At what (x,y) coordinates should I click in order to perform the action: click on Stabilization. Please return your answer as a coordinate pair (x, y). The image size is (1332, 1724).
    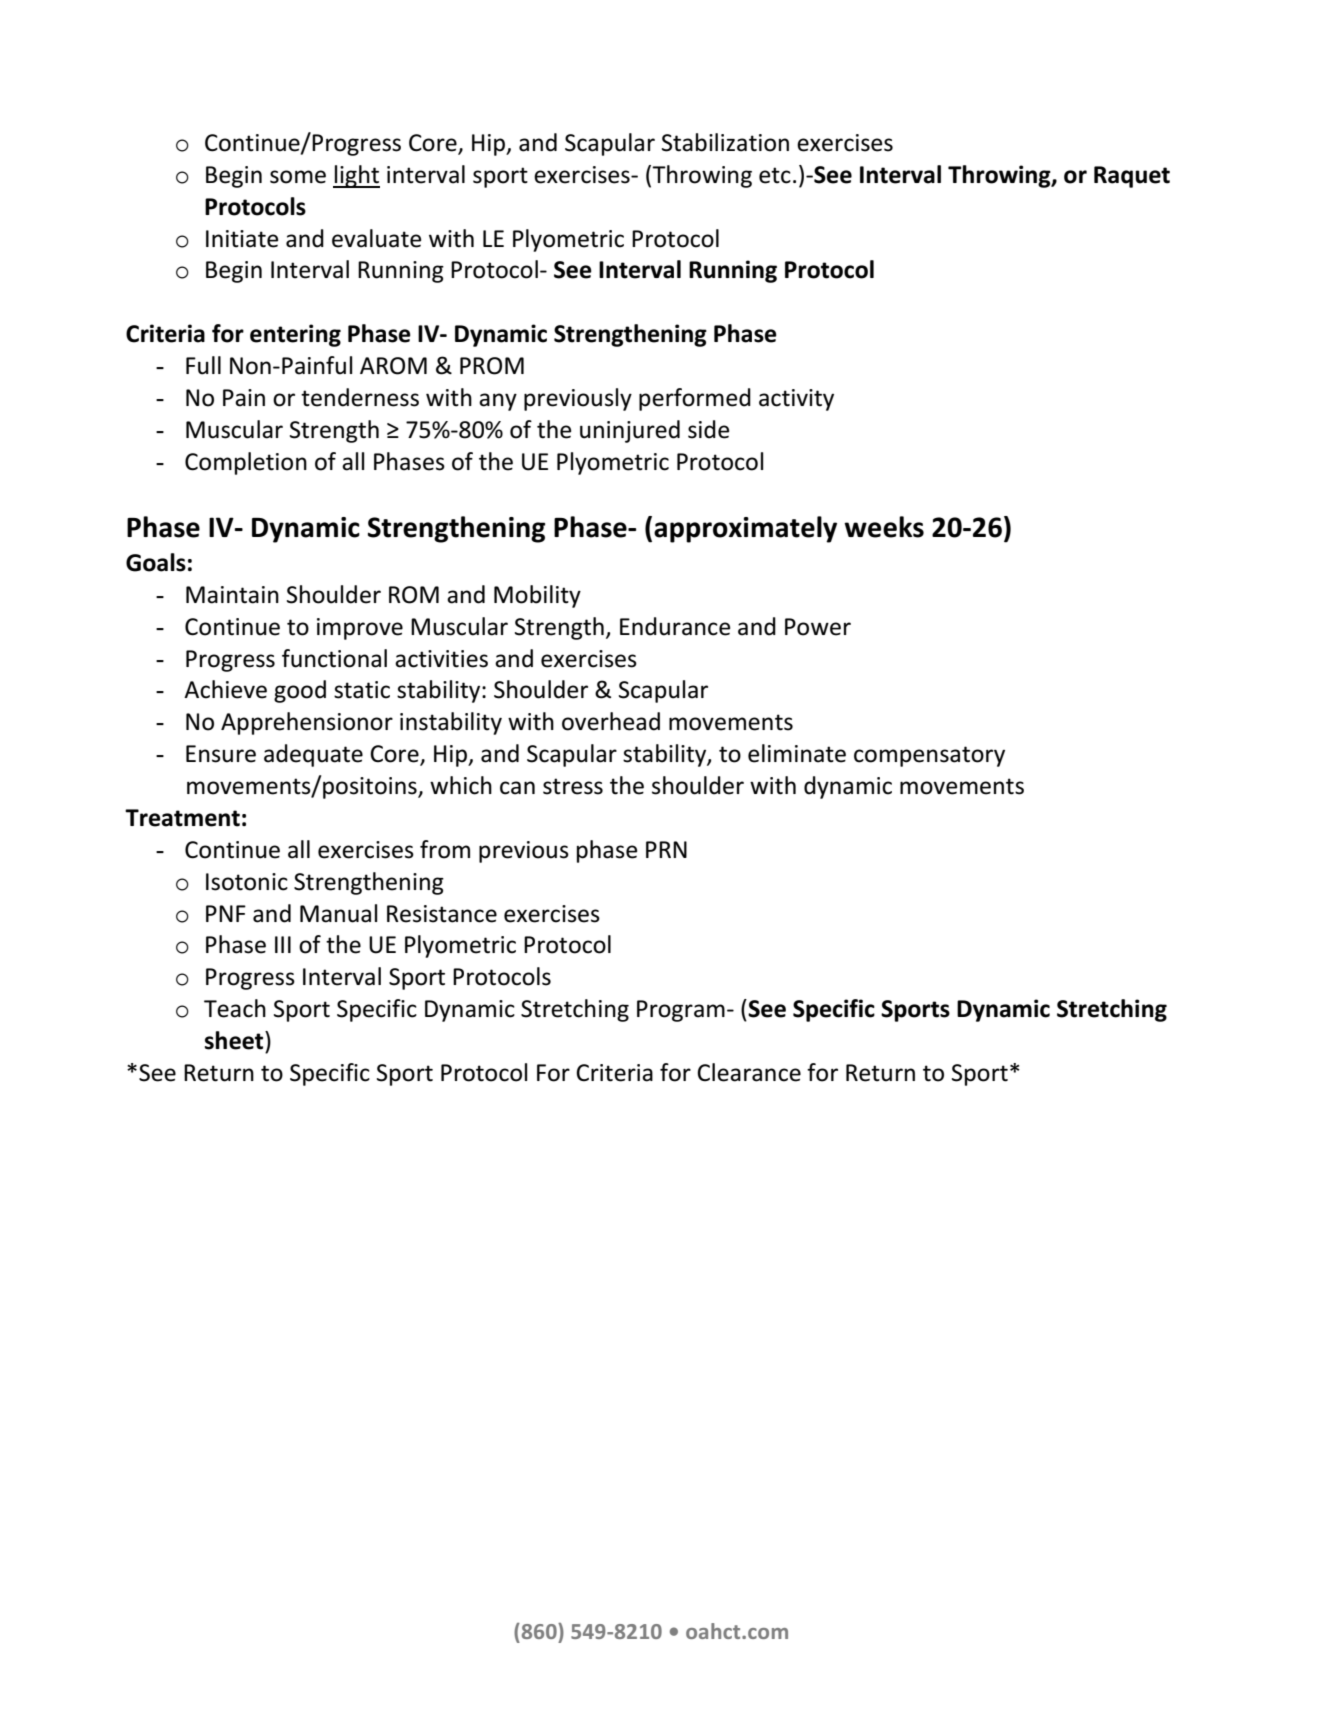
    Looking at the image, I should click on (725, 142).
